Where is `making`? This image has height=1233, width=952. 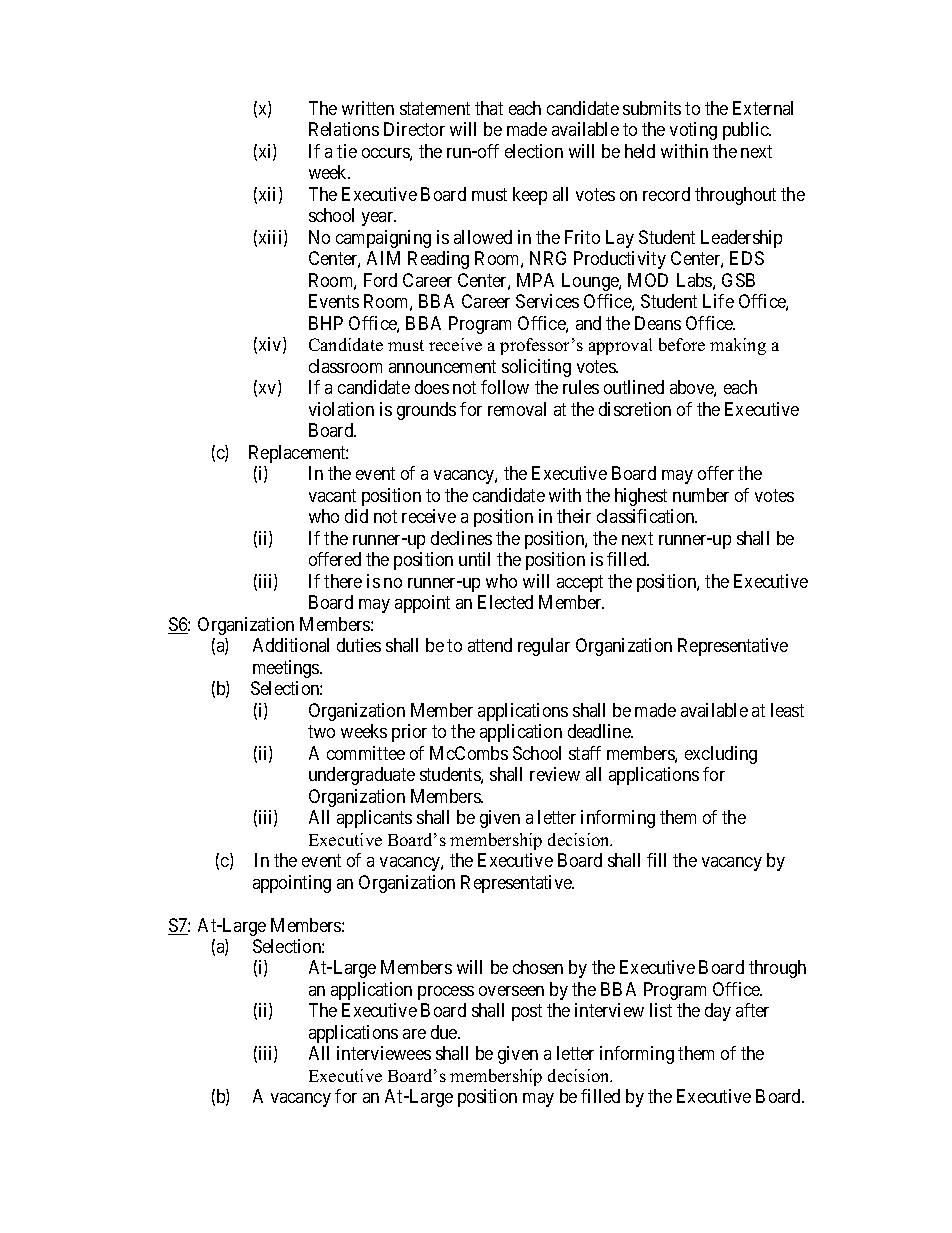
making is located at coordinates (738, 346).
